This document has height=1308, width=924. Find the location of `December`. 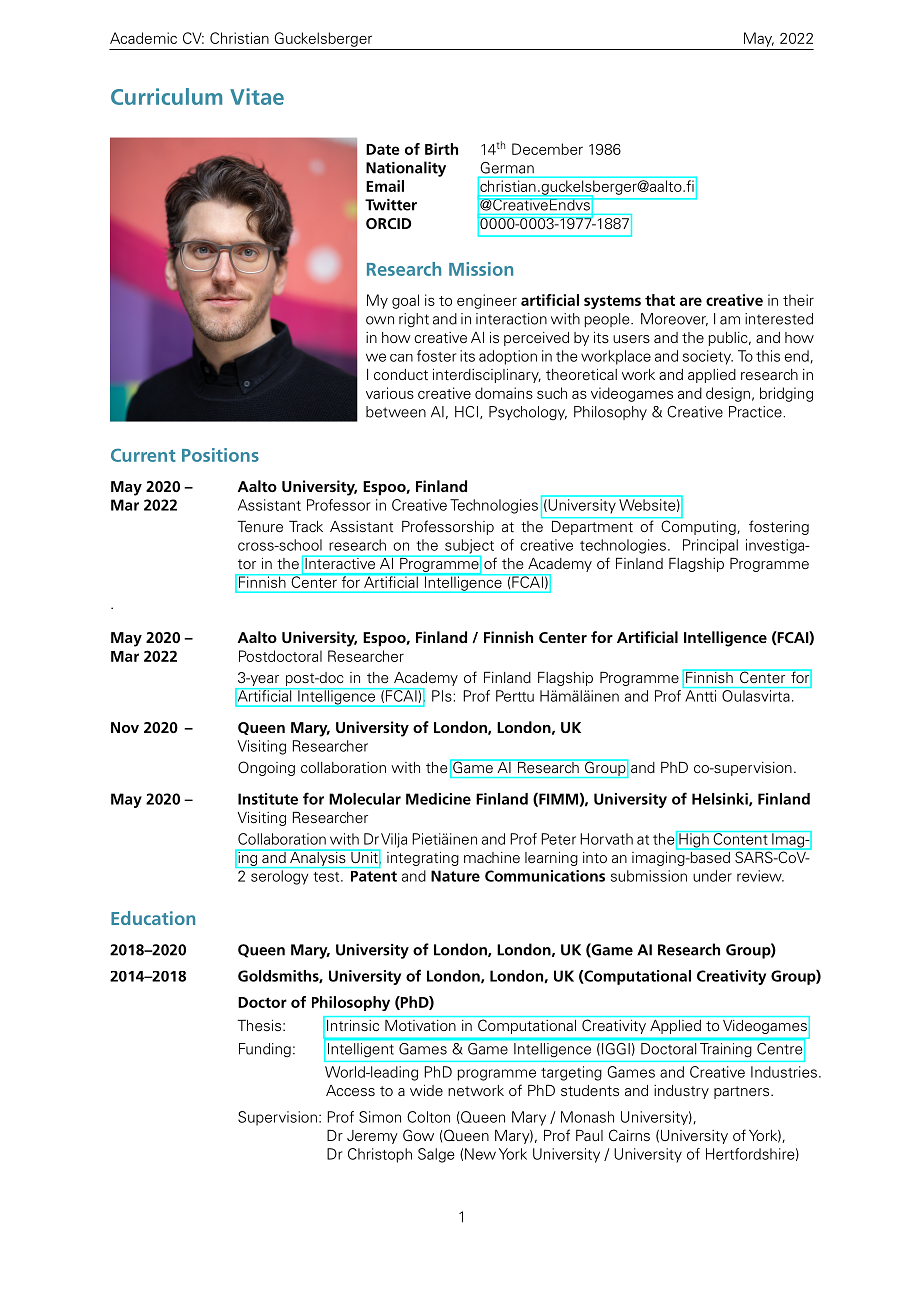

December is located at coordinates (547, 149).
